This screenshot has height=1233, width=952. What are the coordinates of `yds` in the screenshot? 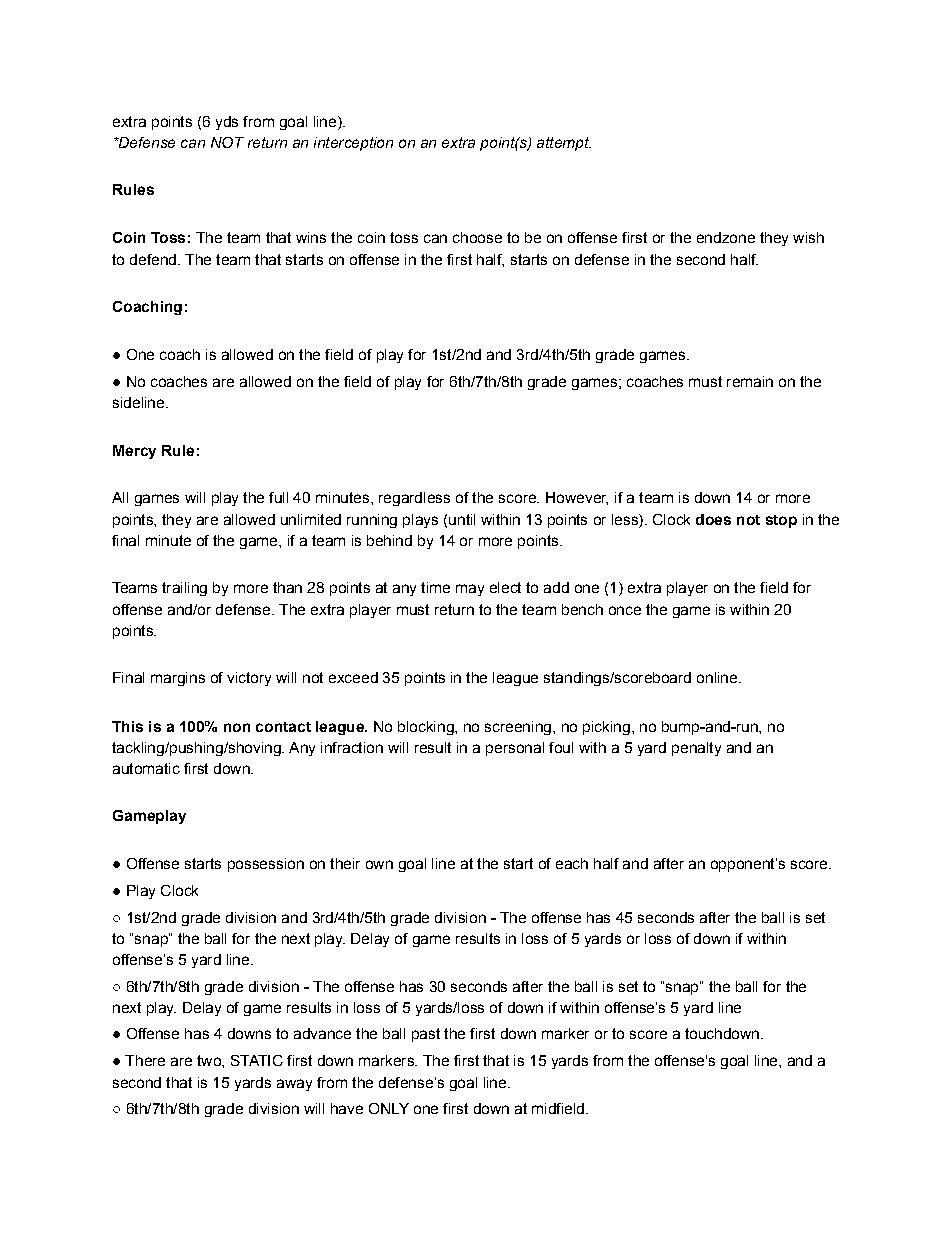 It's located at (227, 123).
